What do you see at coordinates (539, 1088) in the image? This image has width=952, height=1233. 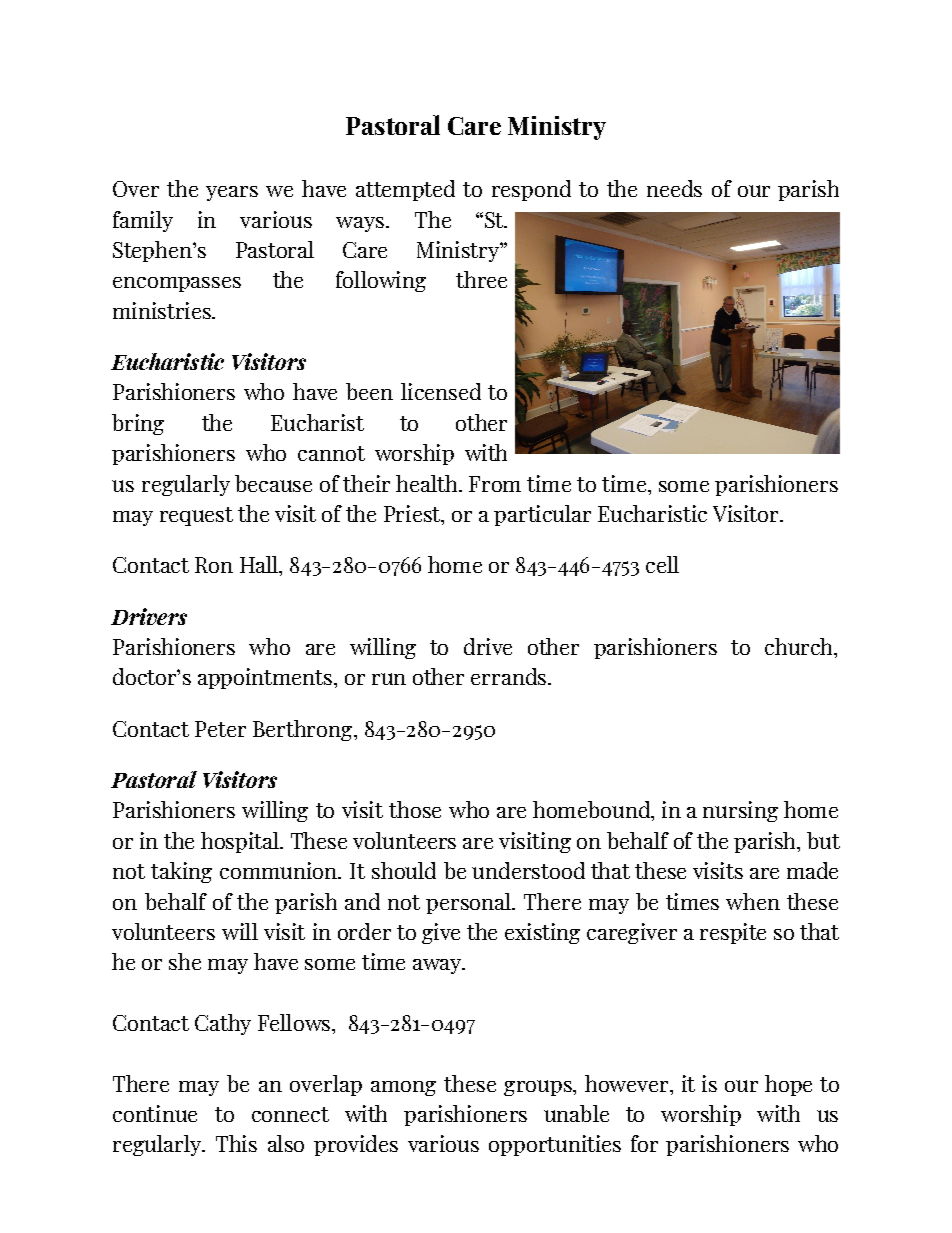 I see `groups` at bounding box center [539, 1088].
